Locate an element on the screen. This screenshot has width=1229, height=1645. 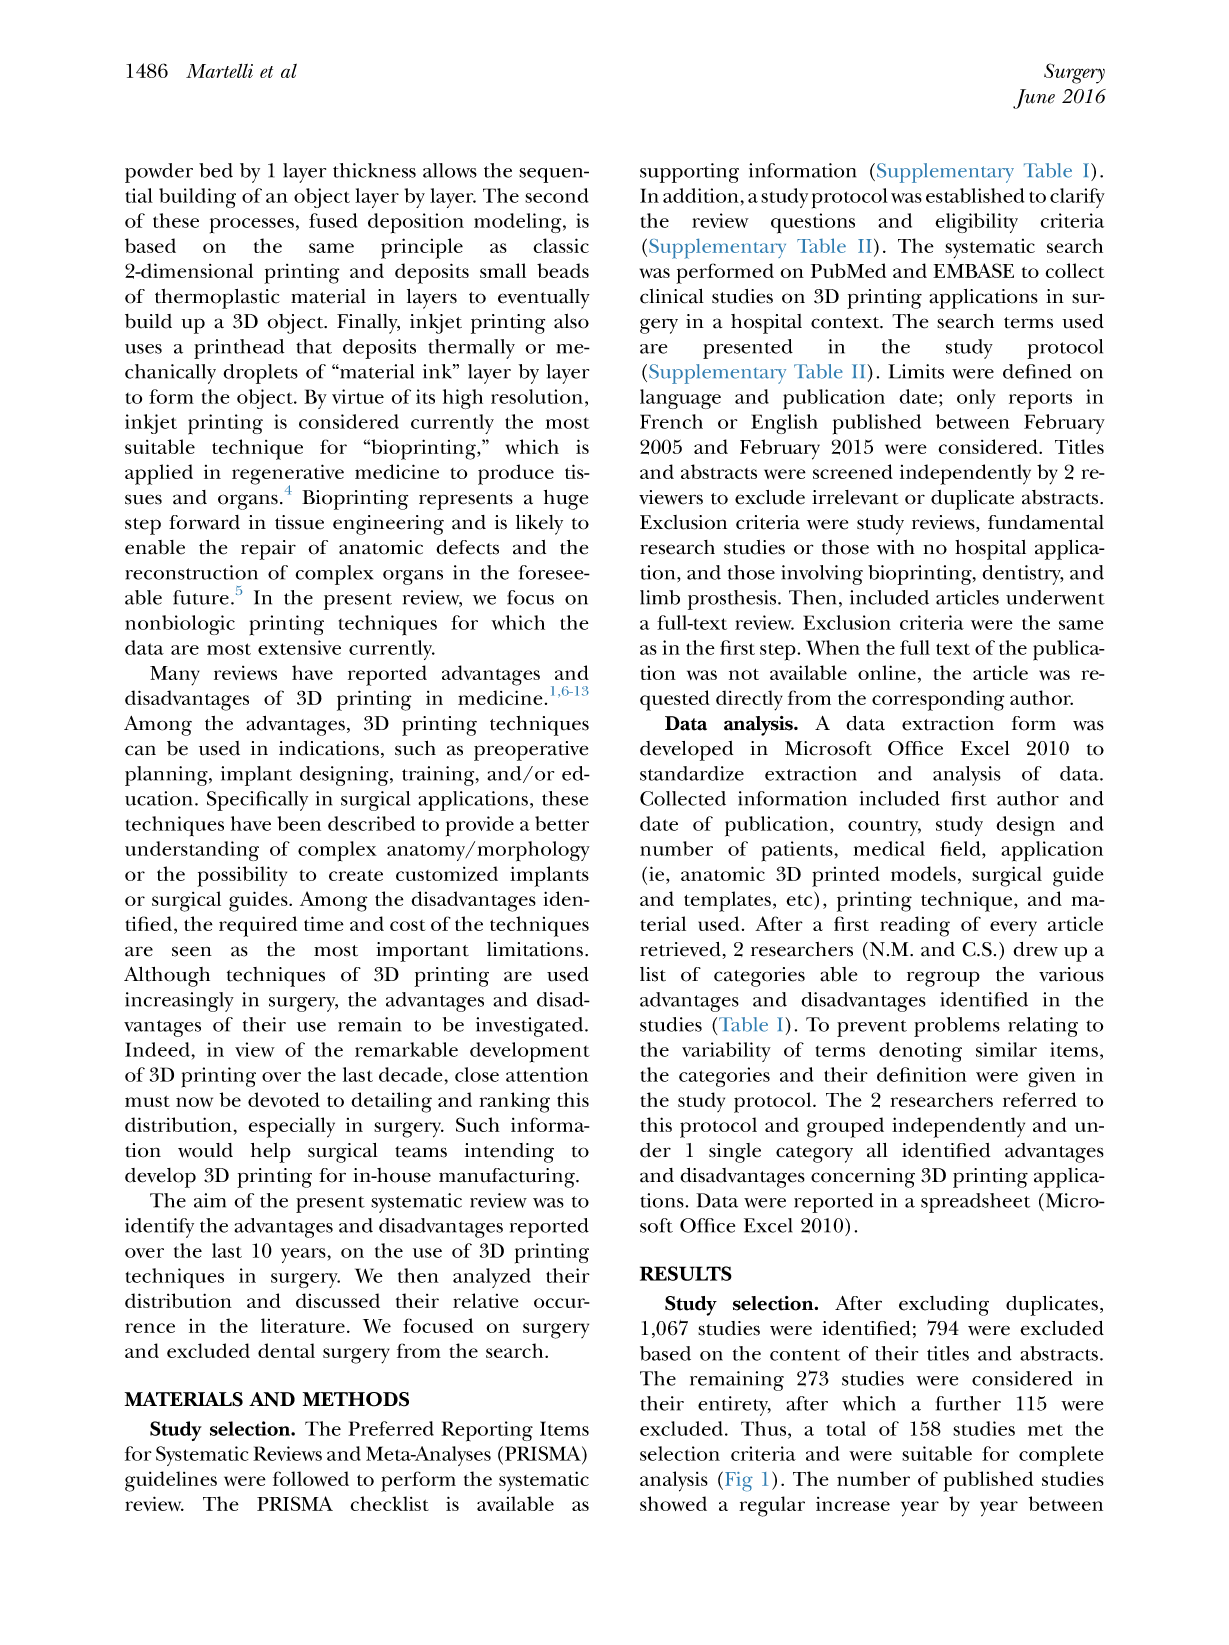
limb is located at coordinates (660, 597).
